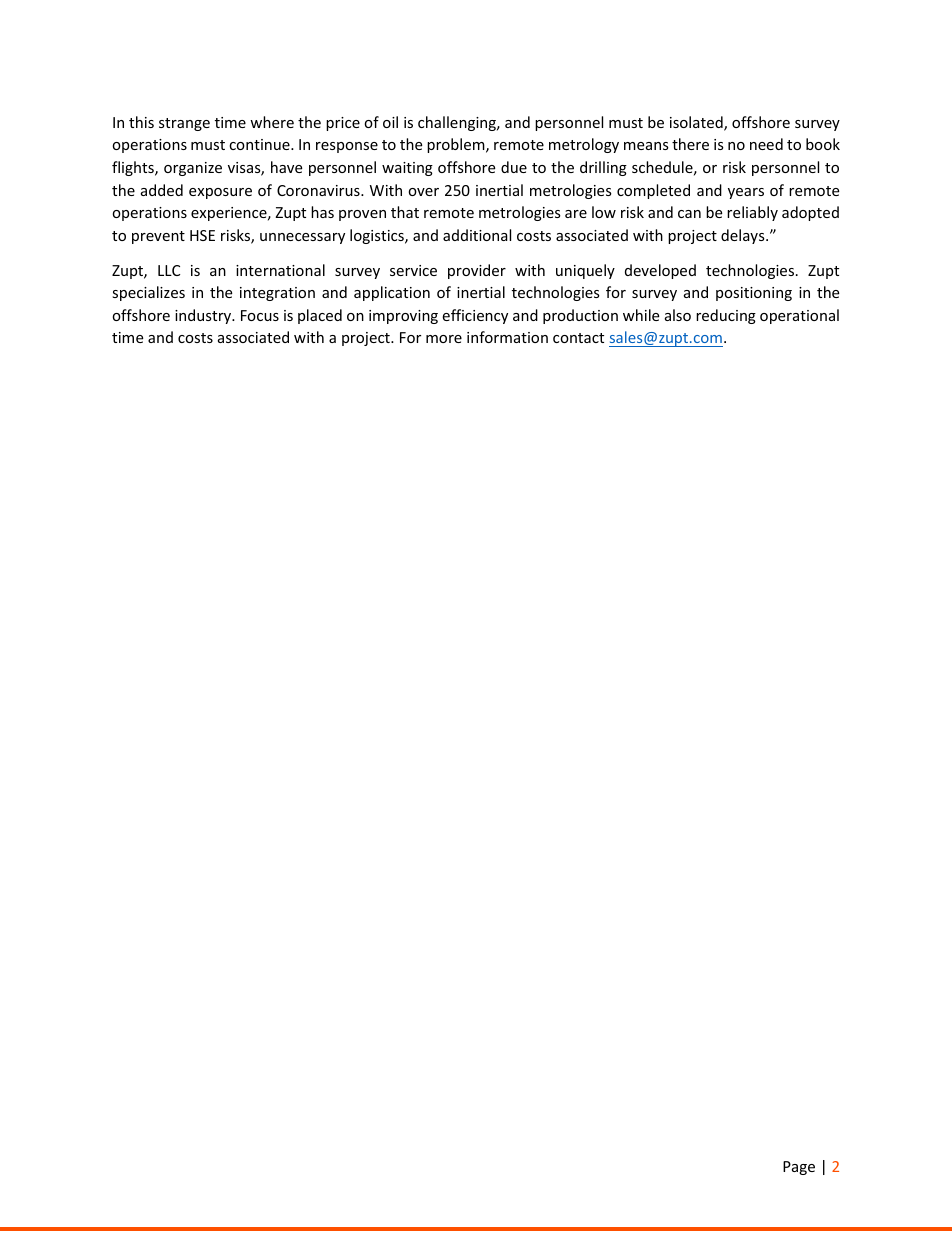 This image has width=952, height=1233. What do you see at coordinates (799, 1168) in the image?
I see `Page` at bounding box center [799, 1168].
